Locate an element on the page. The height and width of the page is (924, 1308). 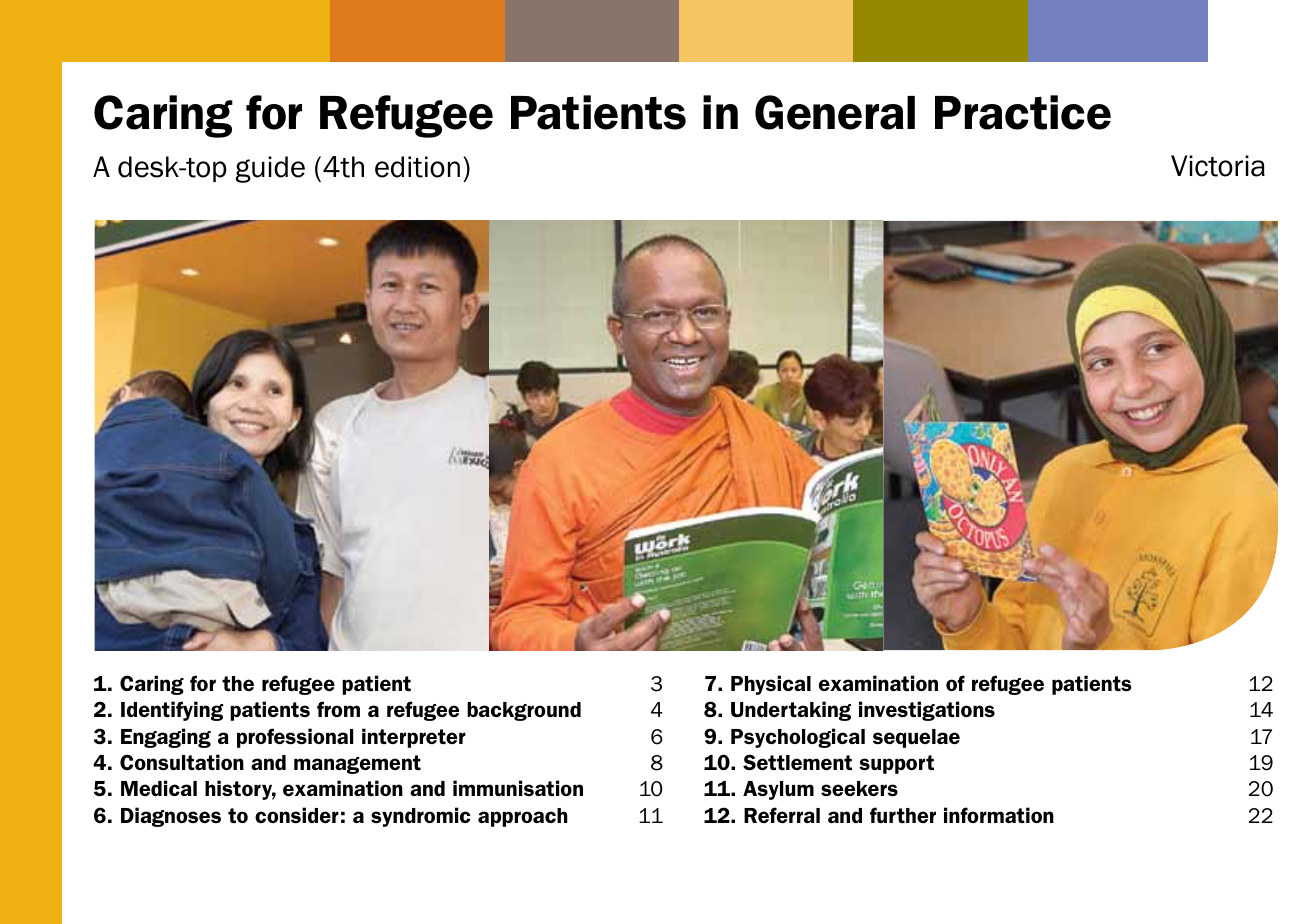
investigations is located at coordinates (927, 711).
